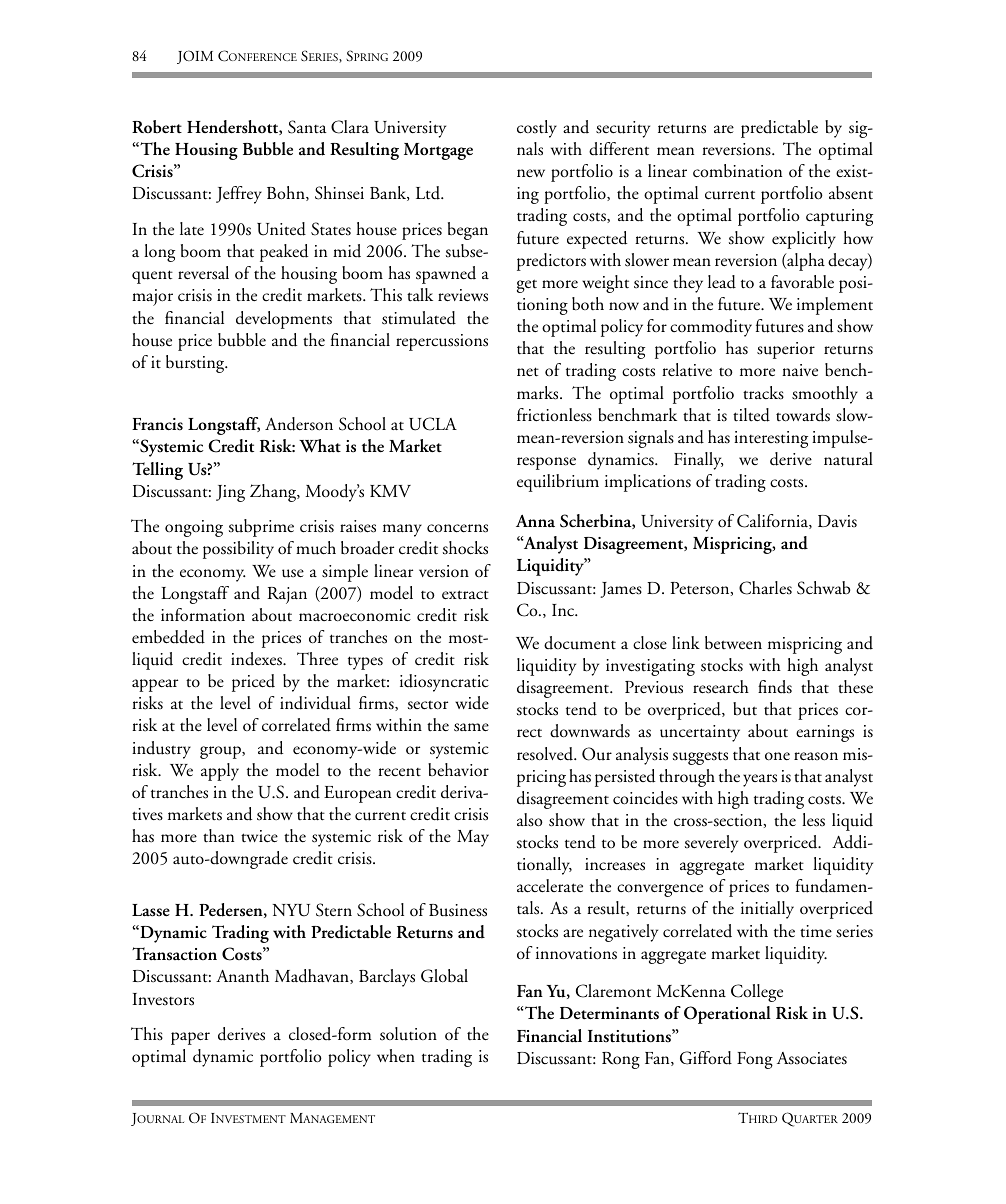  What do you see at coordinates (530, 820) in the screenshot?
I see `also` at bounding box center [530, 820].
